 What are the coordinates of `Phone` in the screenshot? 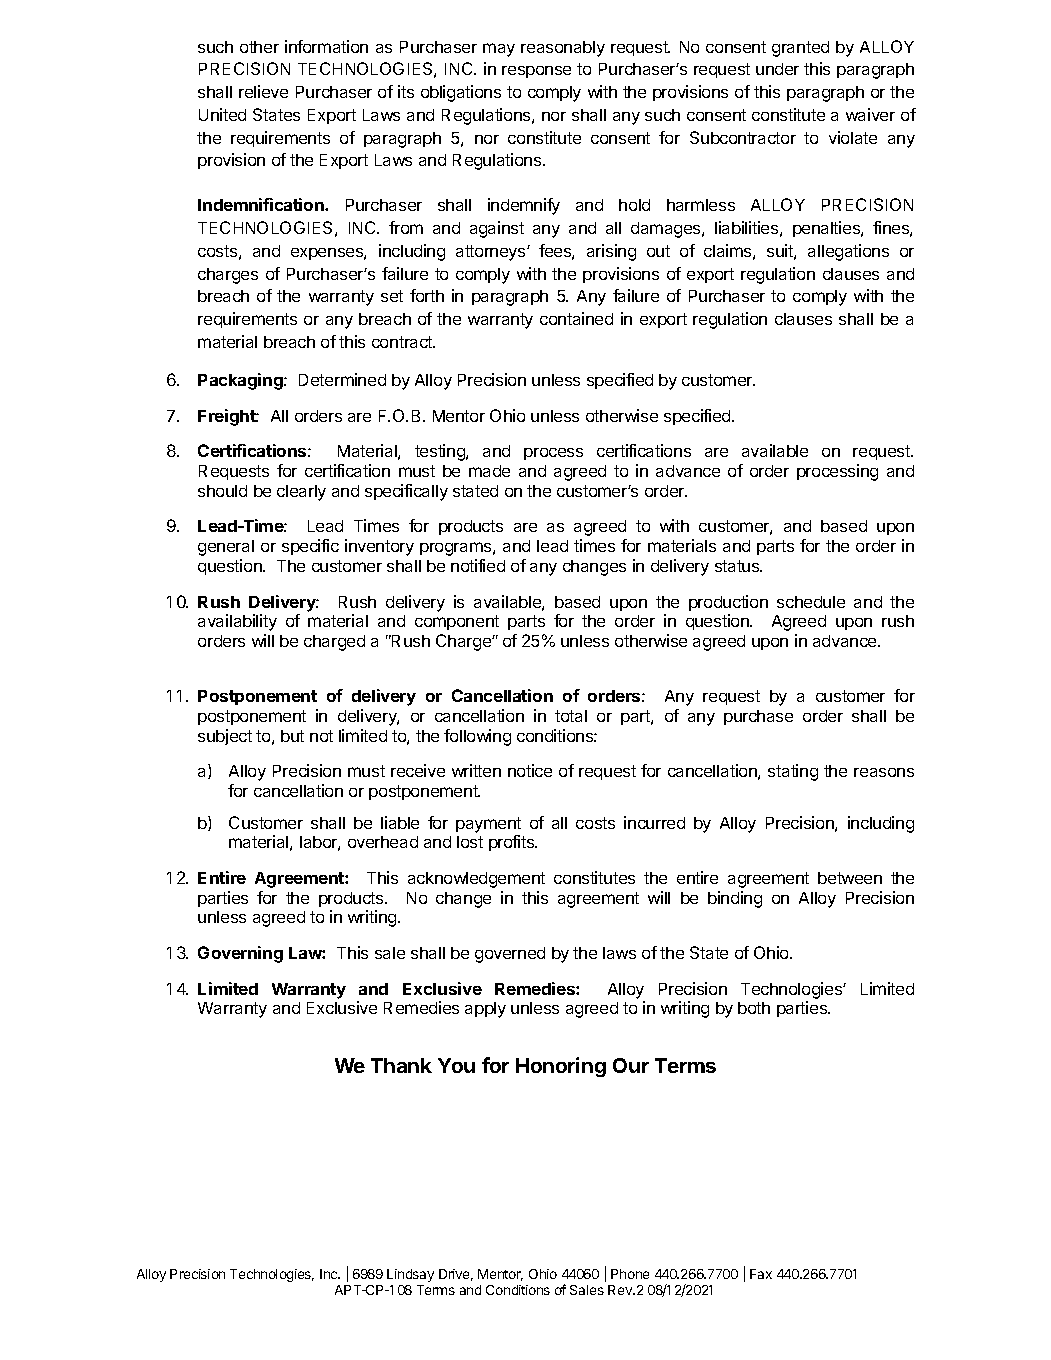 It's located at (630, 1274).
